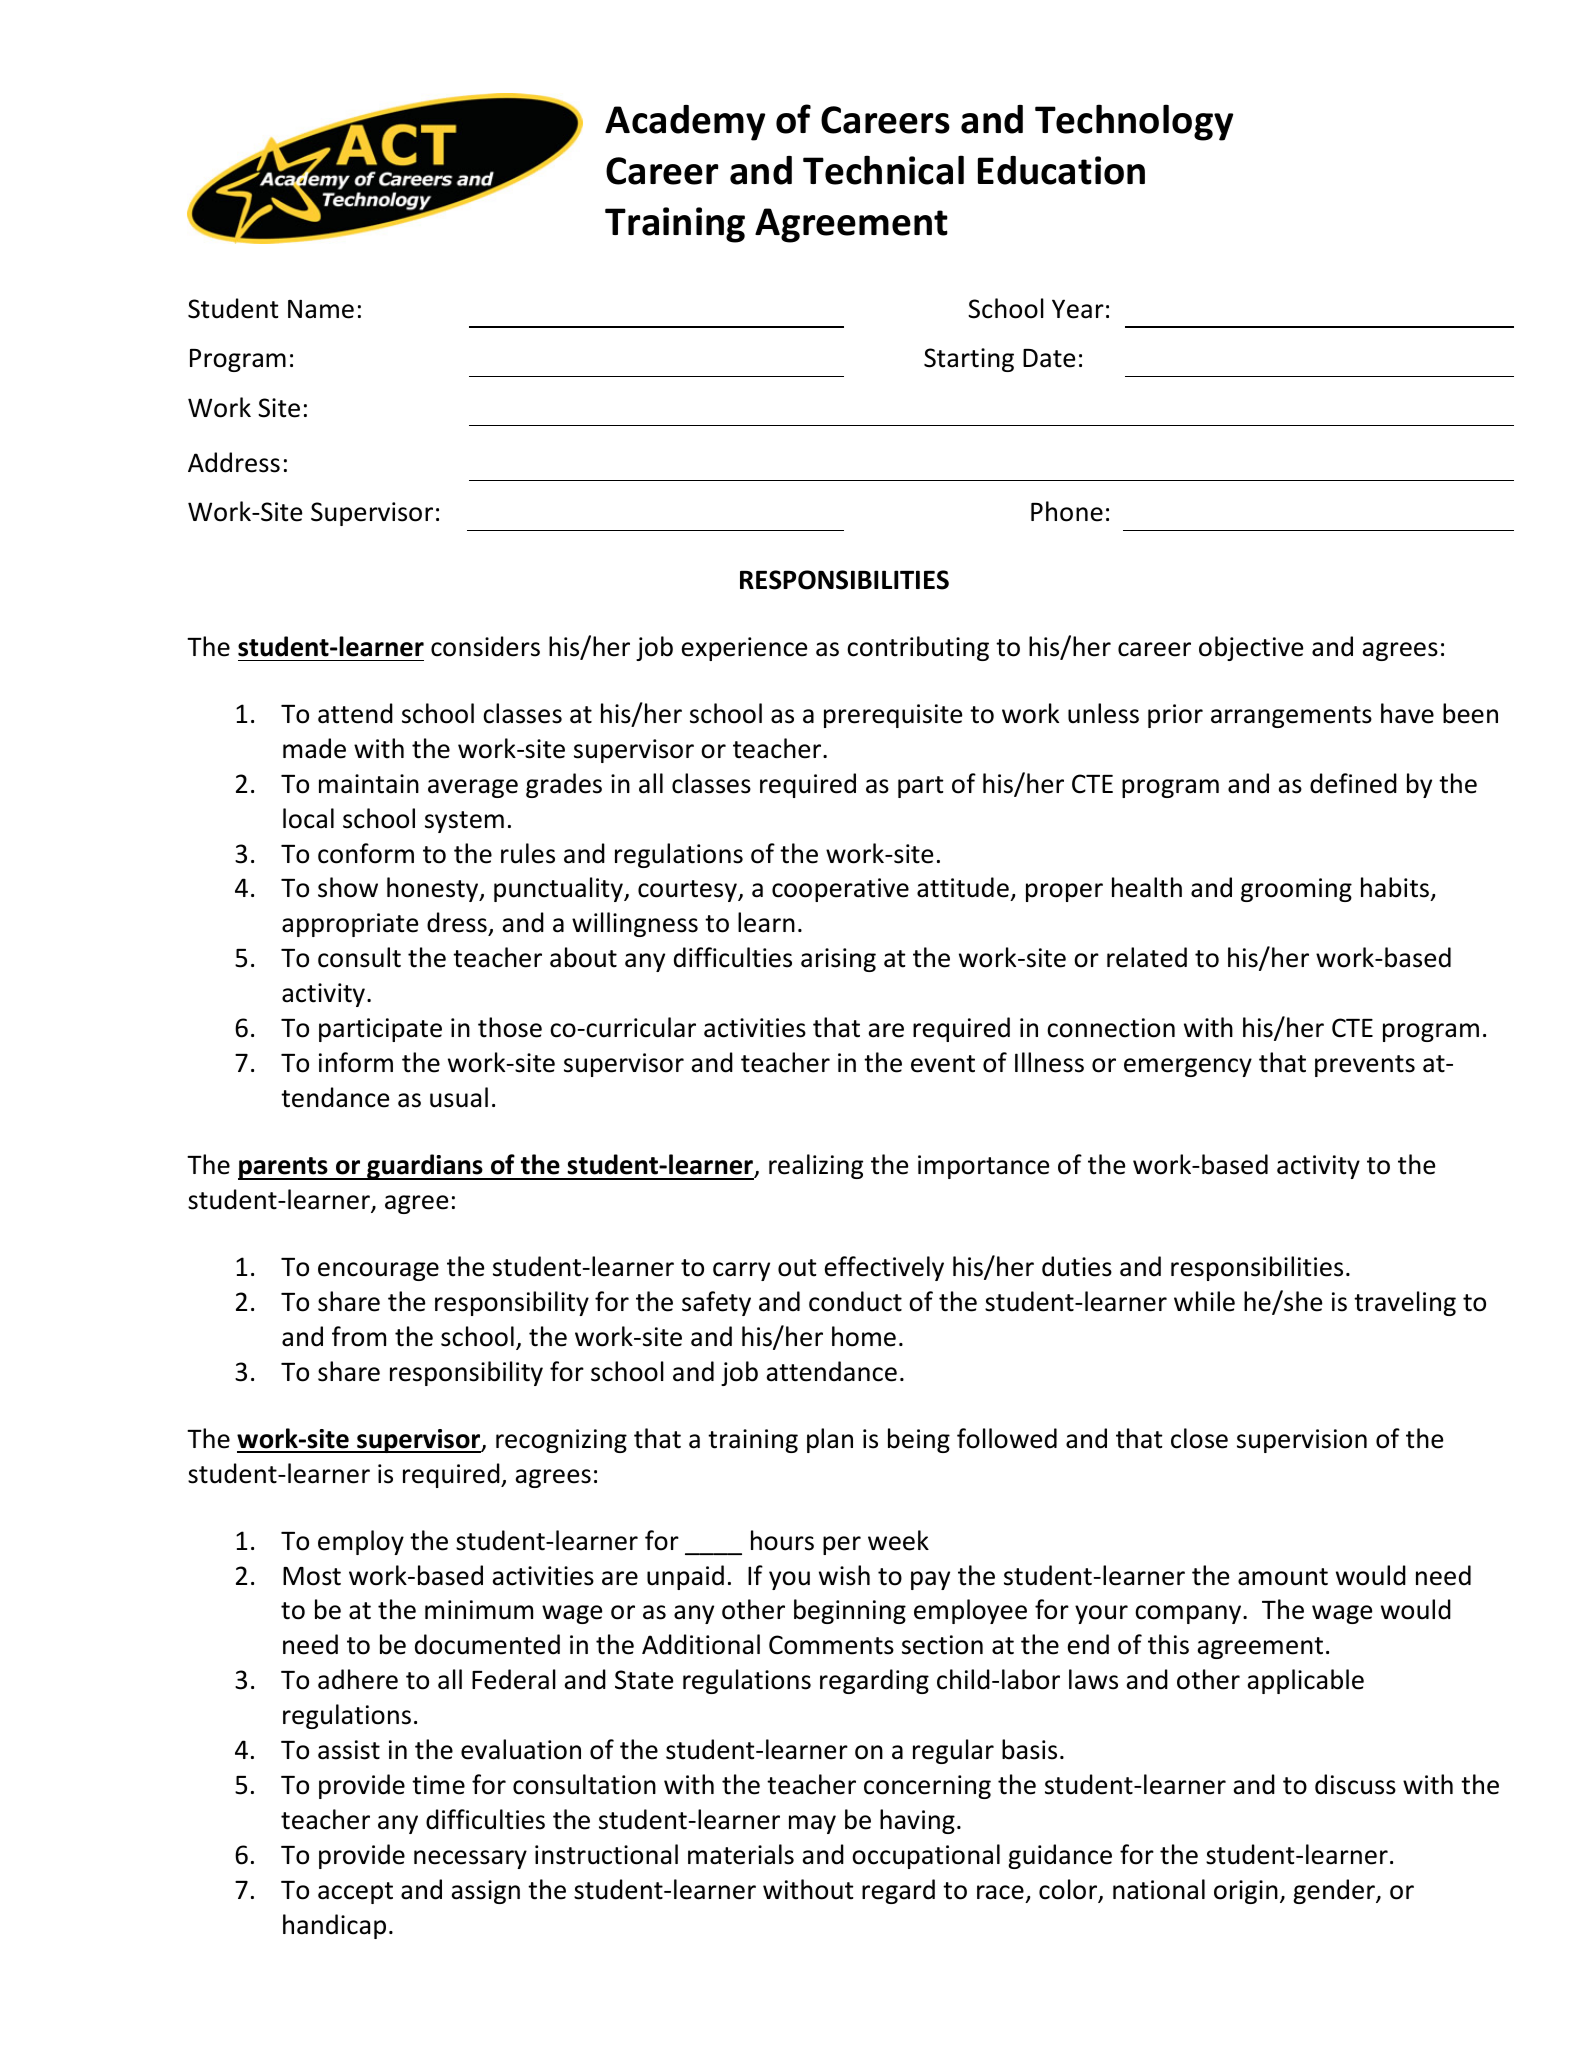 The height and width of the screenshot is (2063, 1594). I want to click on necessary, so click(470, 1859).
